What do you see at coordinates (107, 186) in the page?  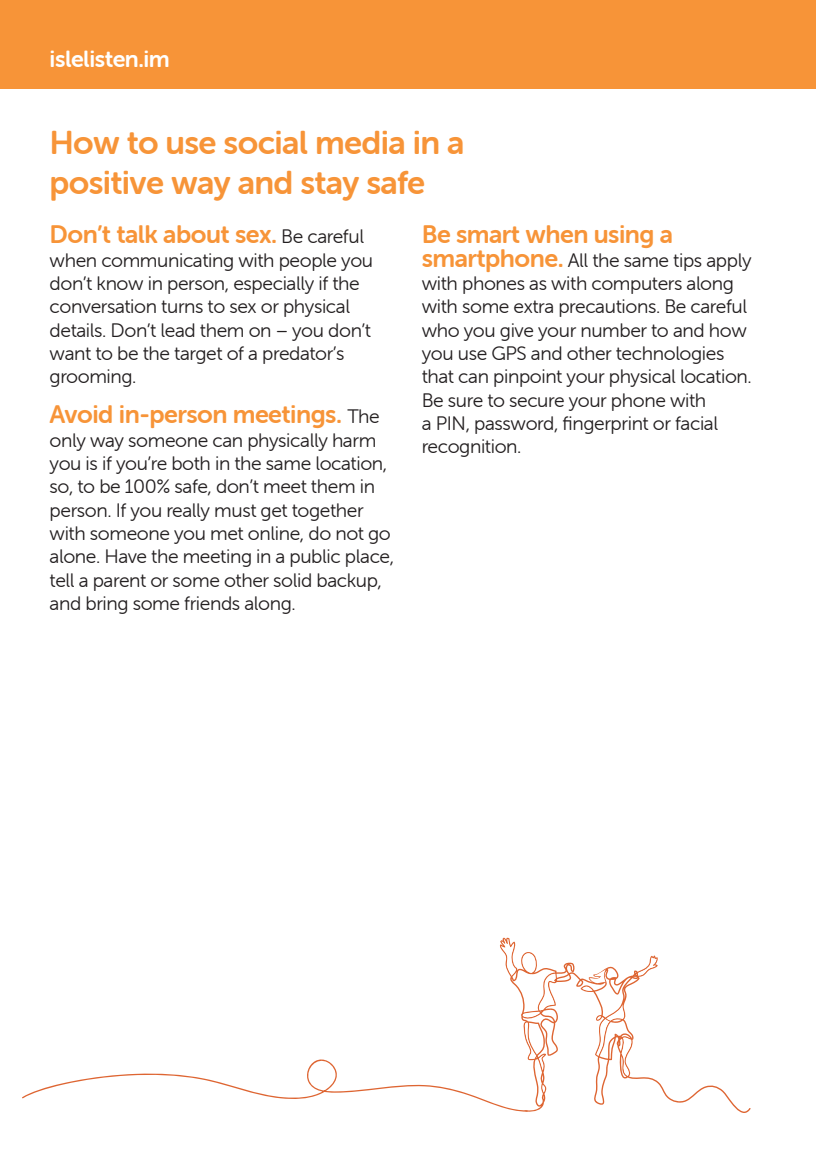 I see `positive` at bounding box center [107, 186].
